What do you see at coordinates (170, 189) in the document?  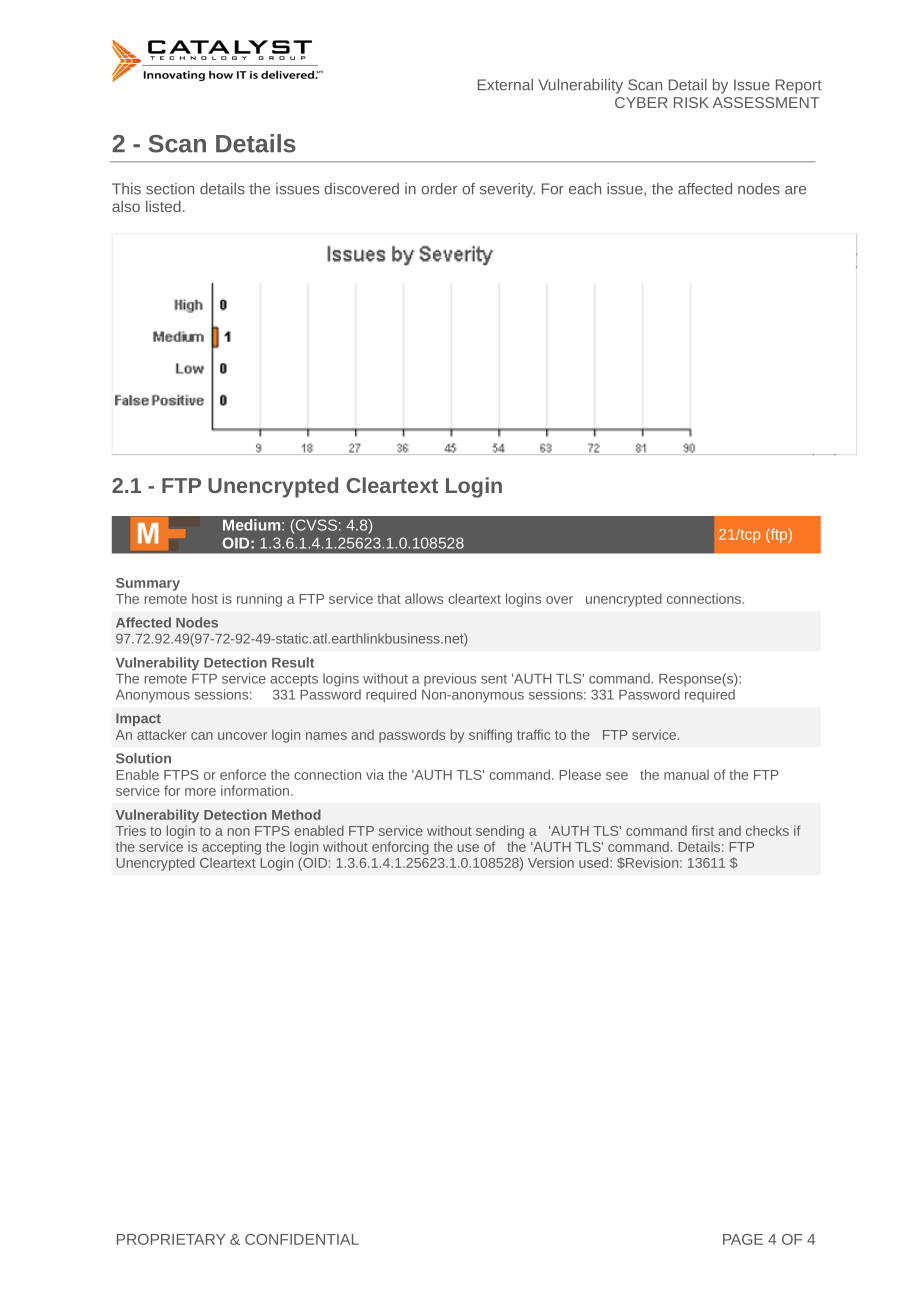 I see `section` at bounding box center [170, 189].
